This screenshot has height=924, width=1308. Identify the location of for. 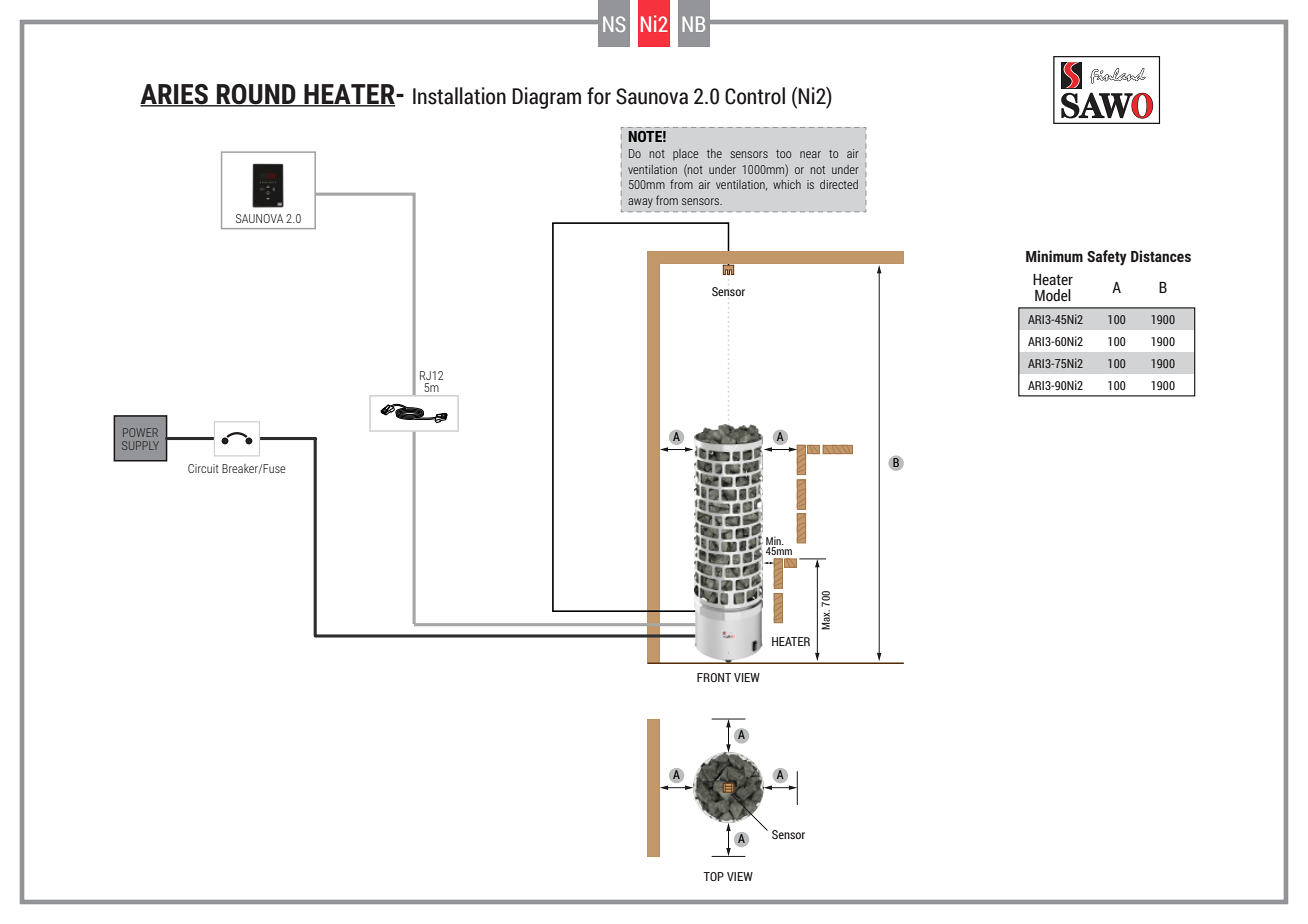
(599, 96).
